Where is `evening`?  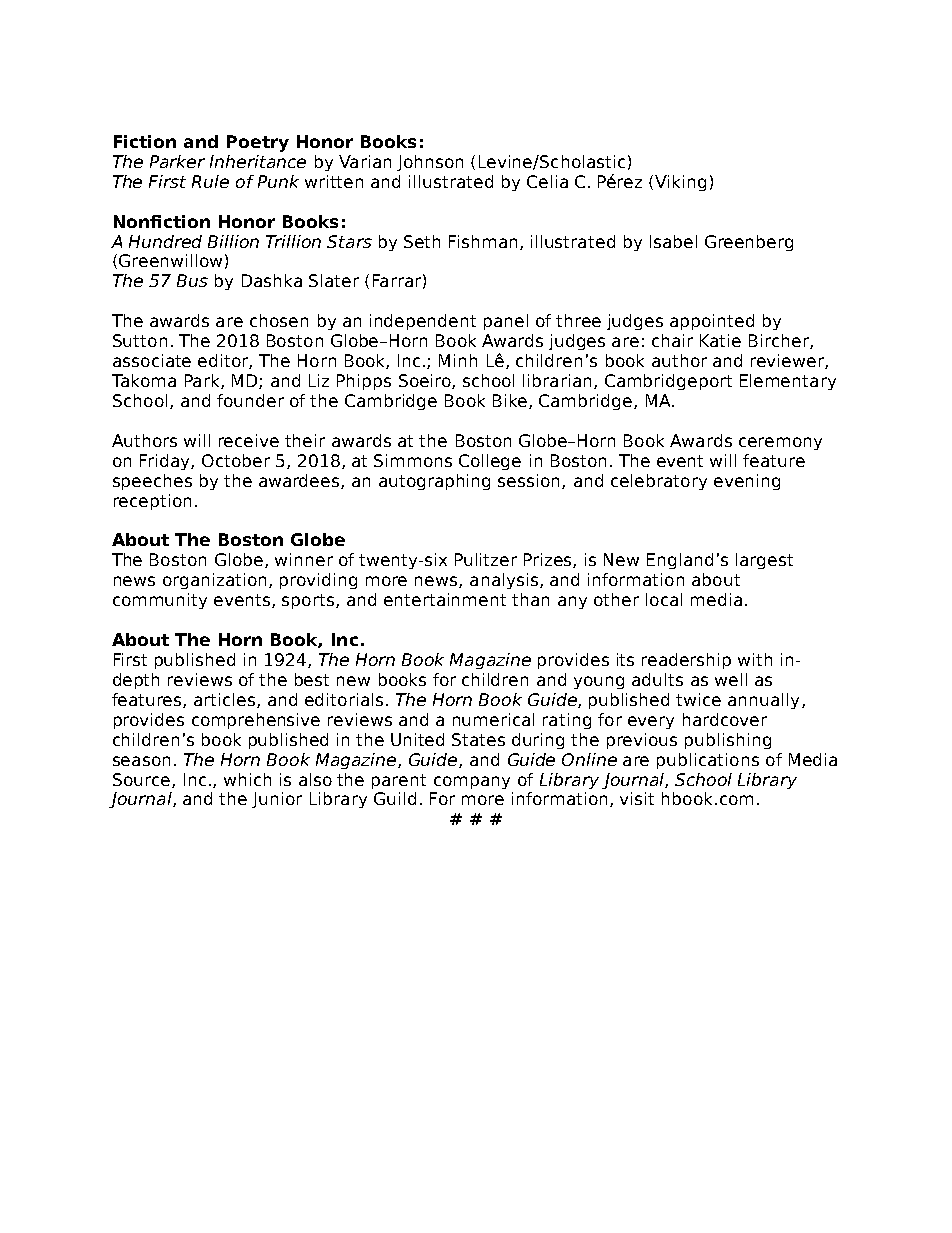 evening is located at coordinates (747, 482).
